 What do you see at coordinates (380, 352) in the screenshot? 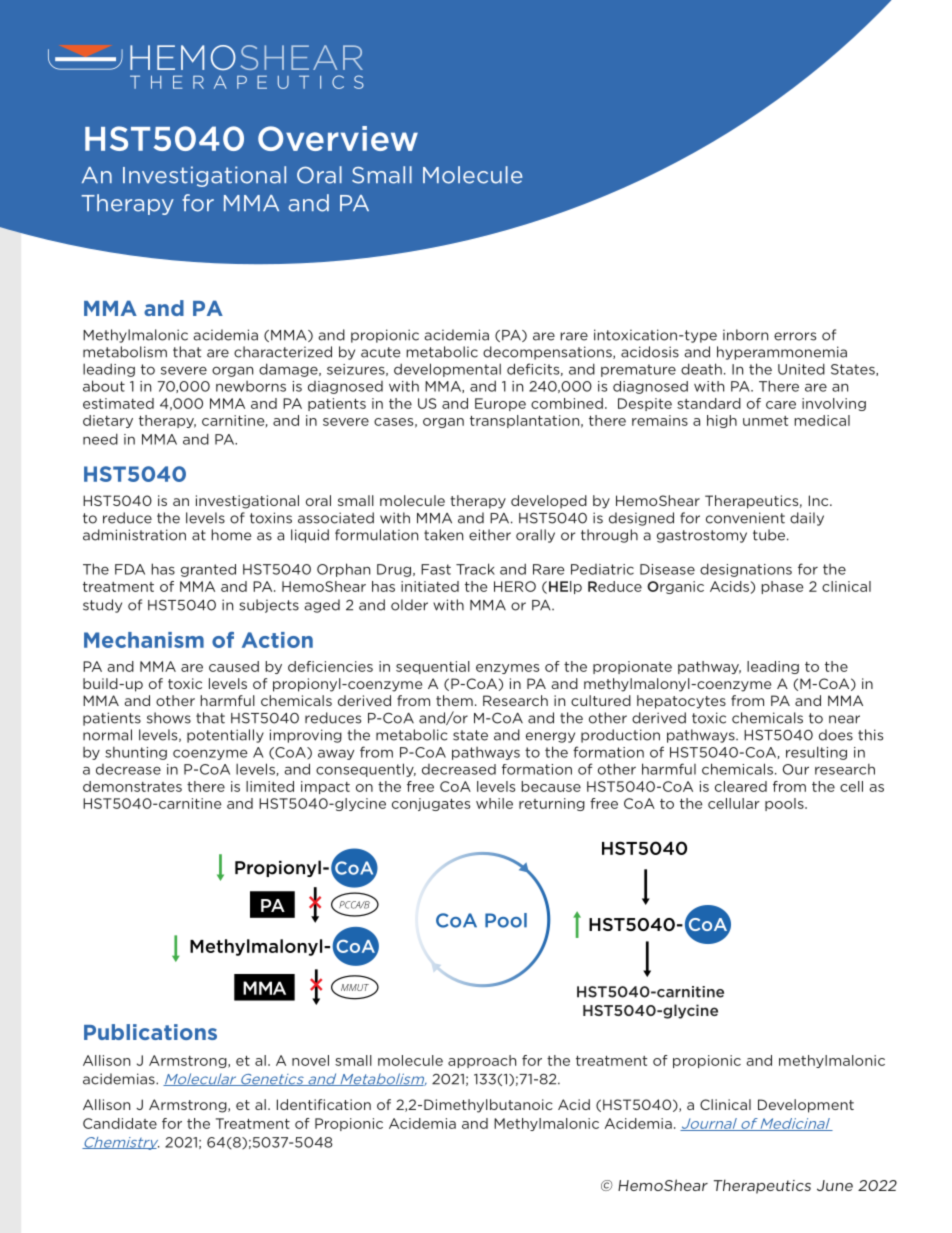
I see `acute` at bounding box center [380, 352].
